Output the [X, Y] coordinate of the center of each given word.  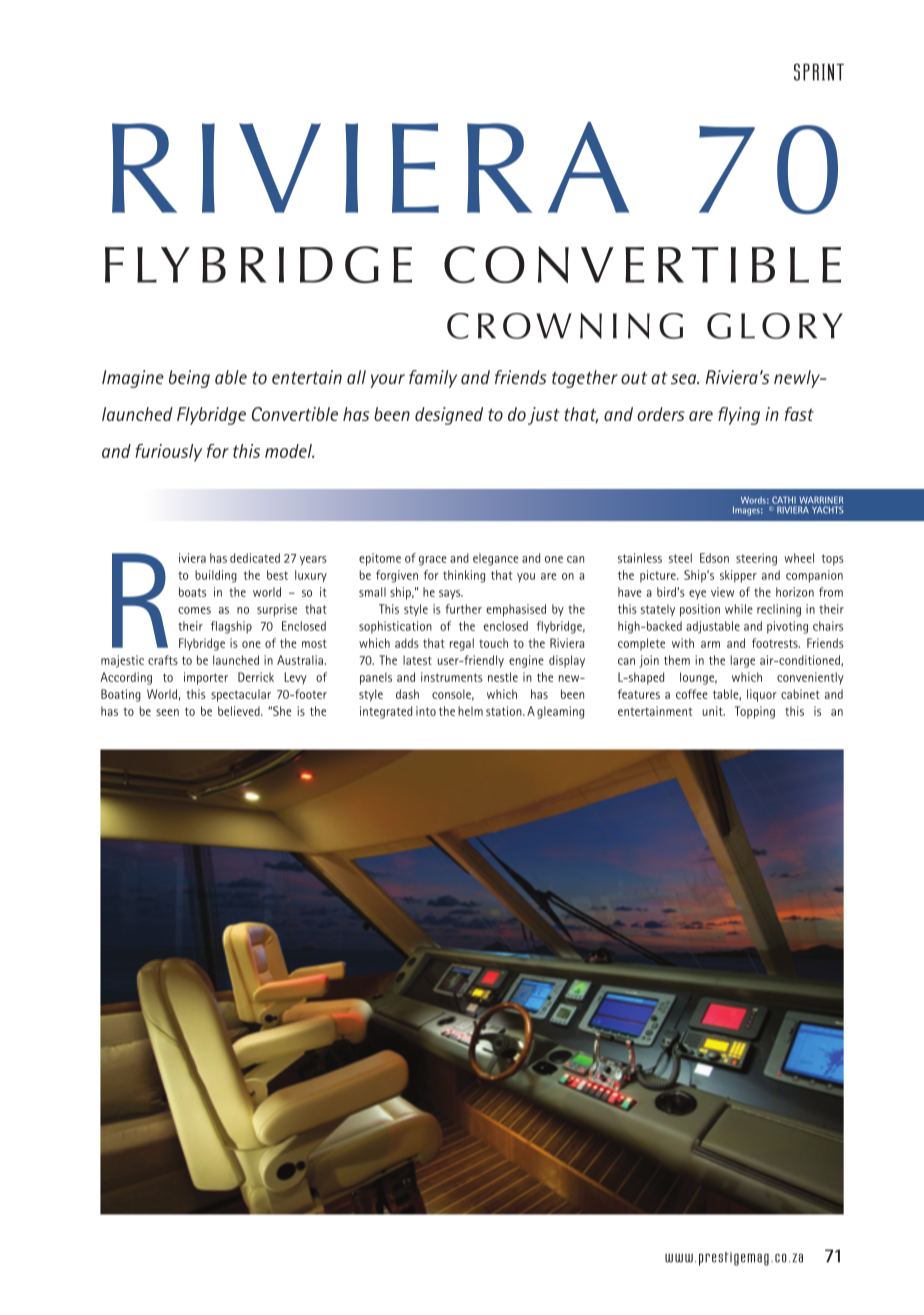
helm [470, 711]
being [189, 379]
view [722, 592]
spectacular [241, 695]
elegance [495, 559]
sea [685, 379]
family [433, 379]
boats [192, 592]
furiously [168, 453]
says [451, 594]
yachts [828, 510]
